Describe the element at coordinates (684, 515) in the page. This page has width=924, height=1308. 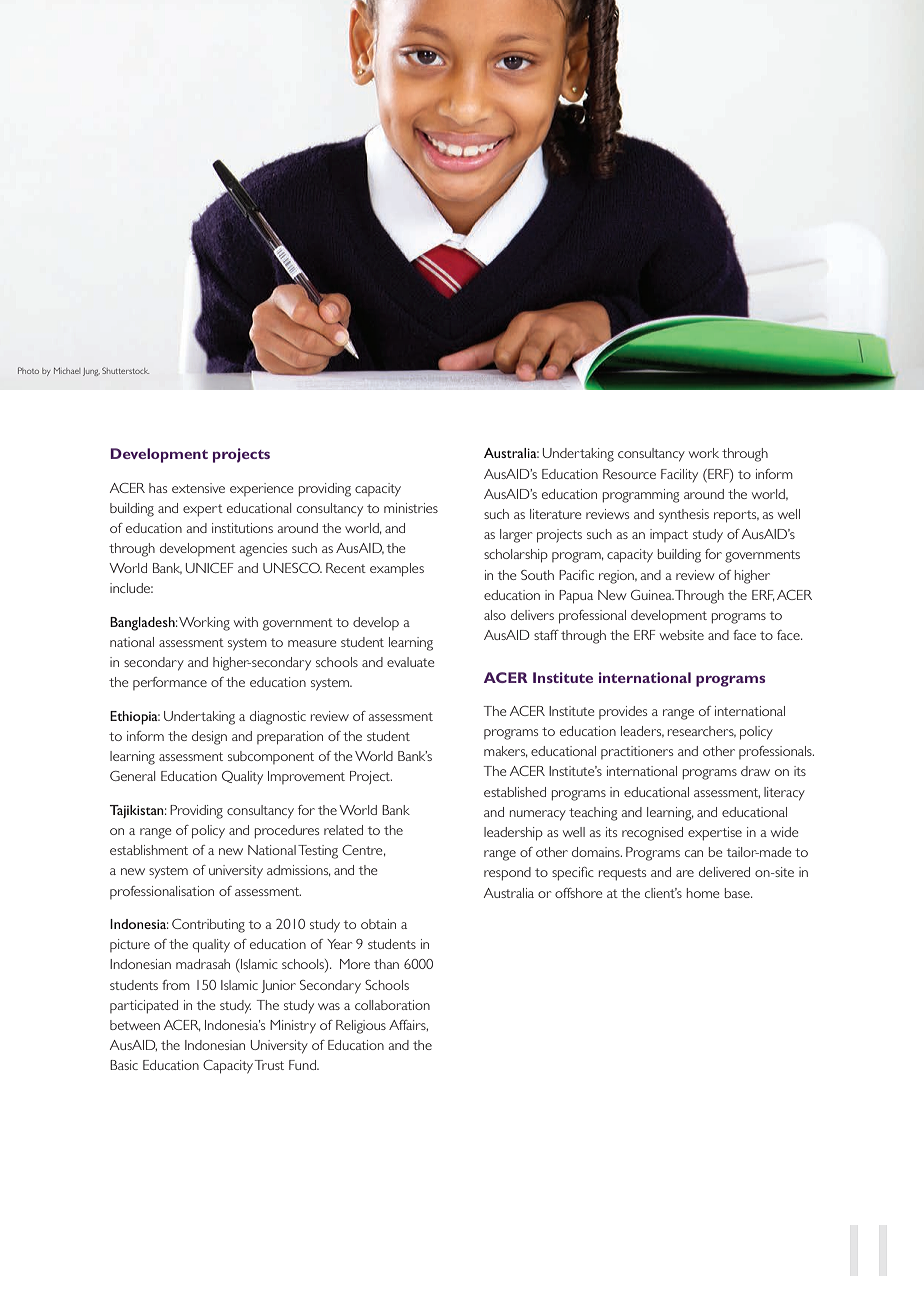
I see `synthesis` at that location.
